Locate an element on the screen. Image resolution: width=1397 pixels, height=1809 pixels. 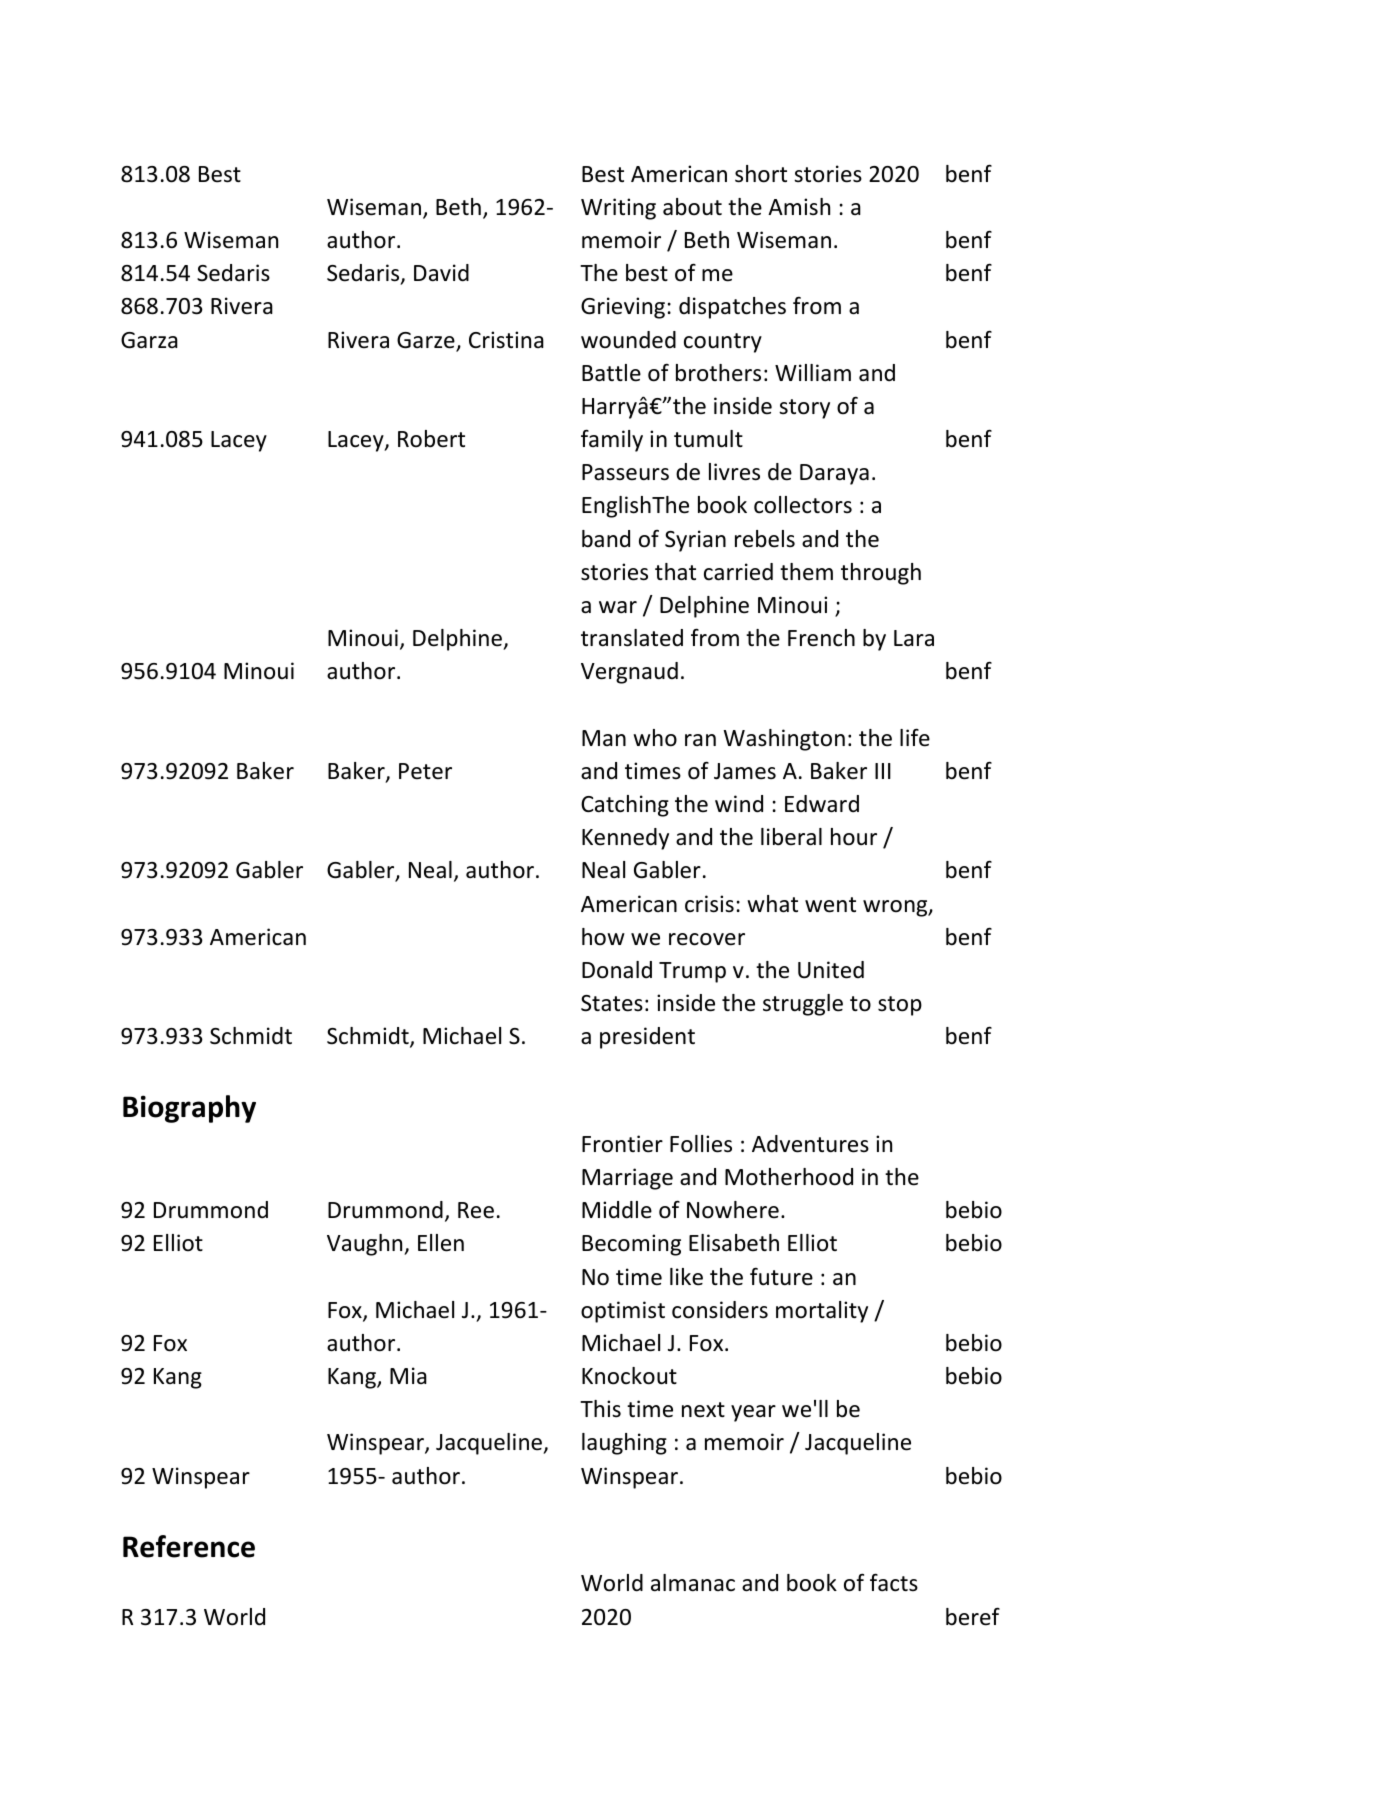
Frontier is located at coordinates (622, 1144).
